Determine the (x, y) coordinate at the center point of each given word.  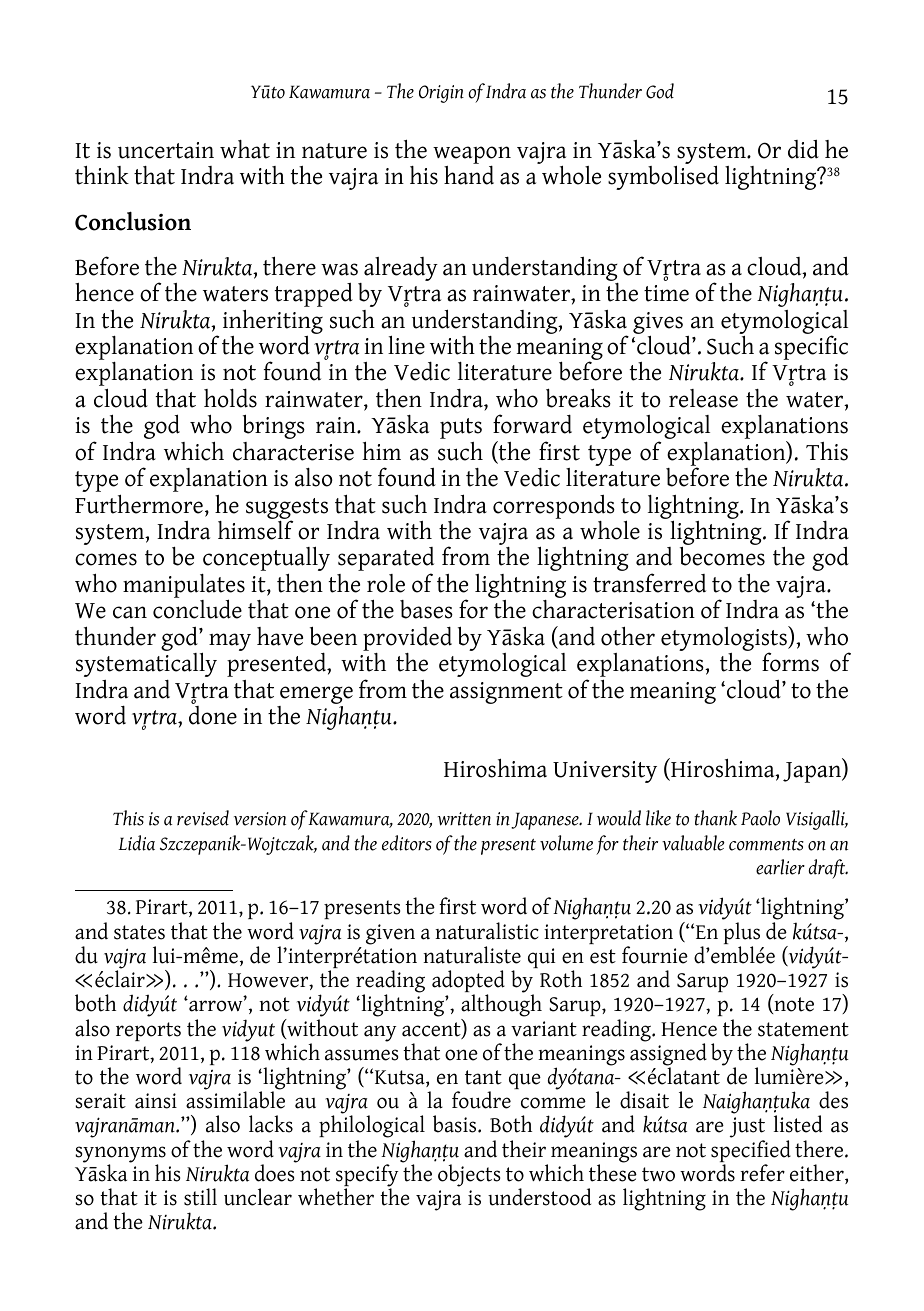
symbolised (663, 177)
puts (461, 428)
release (703, 398)
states (139, 932)
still (200, 1197)
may (230, 642)
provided (407, 638)
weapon (472, 156)
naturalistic (487, 931)
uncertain (166, 150)
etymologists (725, 640)
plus (741, 934)
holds (230, 398)
